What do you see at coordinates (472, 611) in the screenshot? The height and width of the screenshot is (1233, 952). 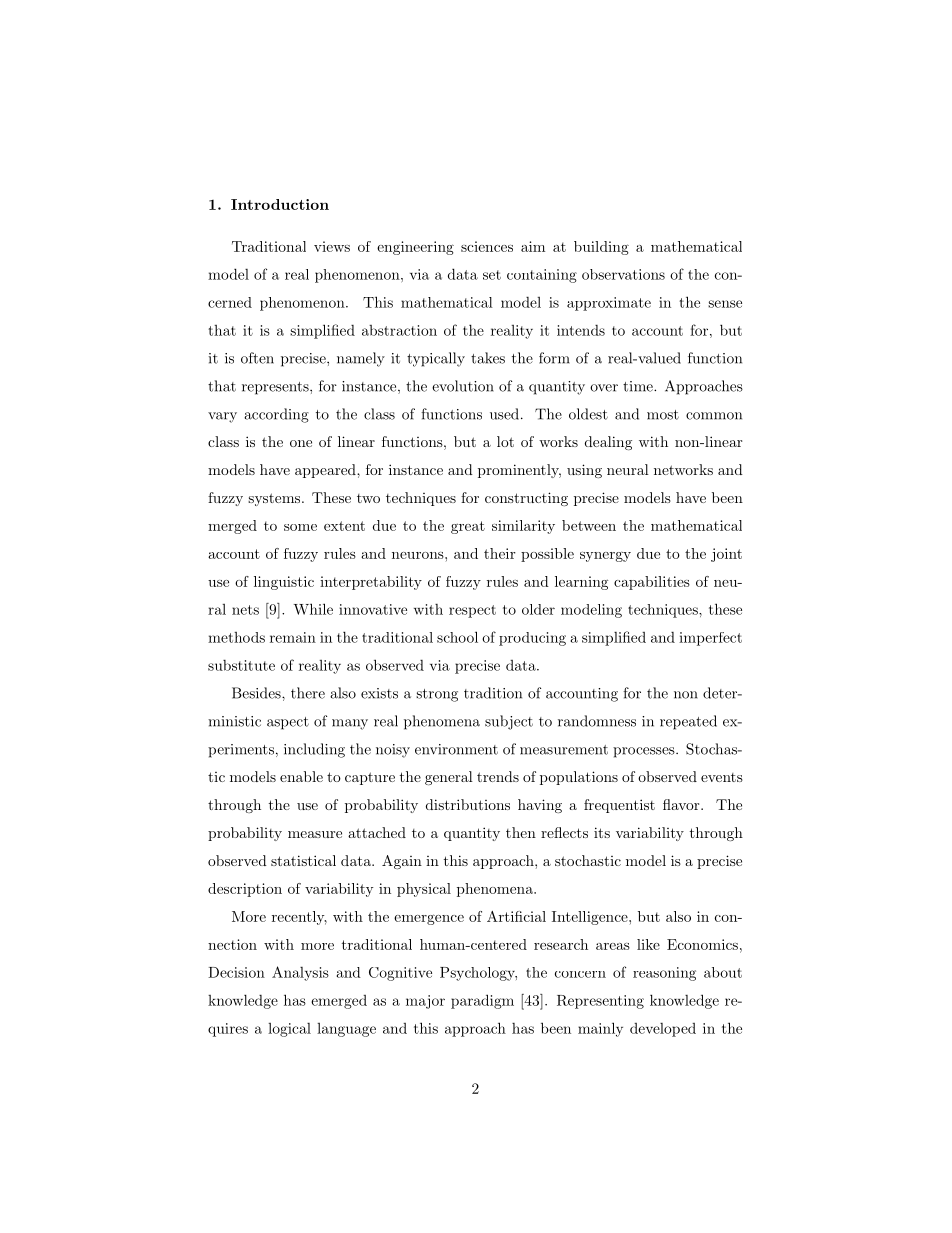 I see `respect` at bounding box center [472, 611].
